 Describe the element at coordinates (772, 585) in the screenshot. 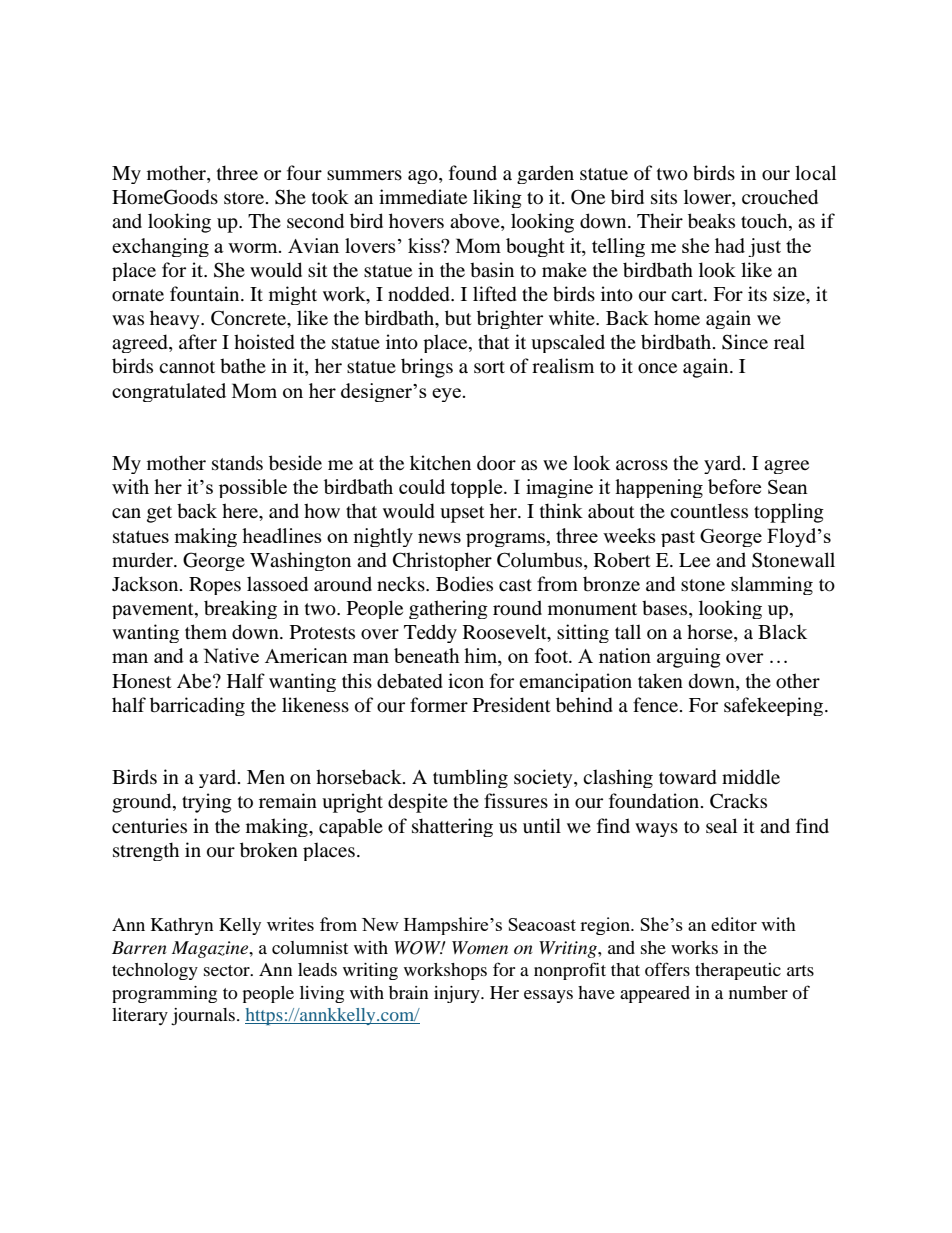

I see `slamming` at that location.
